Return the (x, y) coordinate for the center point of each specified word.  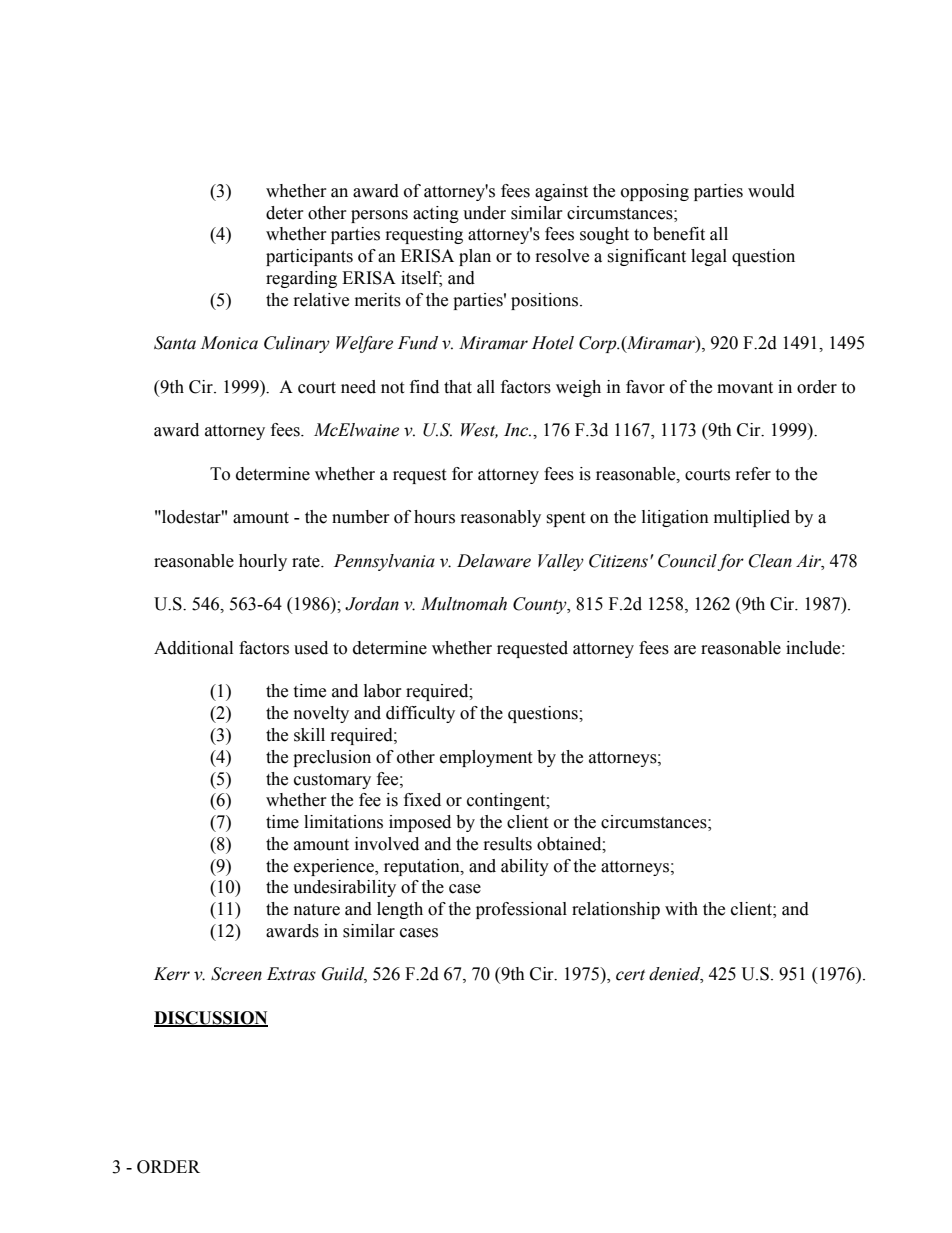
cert (630, 975)
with (681, 909)
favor (645, 387)
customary (332, 781)
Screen (236, 974)
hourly (263, 562)
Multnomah (464, 604)
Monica (229, 343)
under (484, 213)
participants (309, 257)
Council (688, 562)
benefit (679, 234)
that (458, 387)
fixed (422, 800)
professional (521, 910)
